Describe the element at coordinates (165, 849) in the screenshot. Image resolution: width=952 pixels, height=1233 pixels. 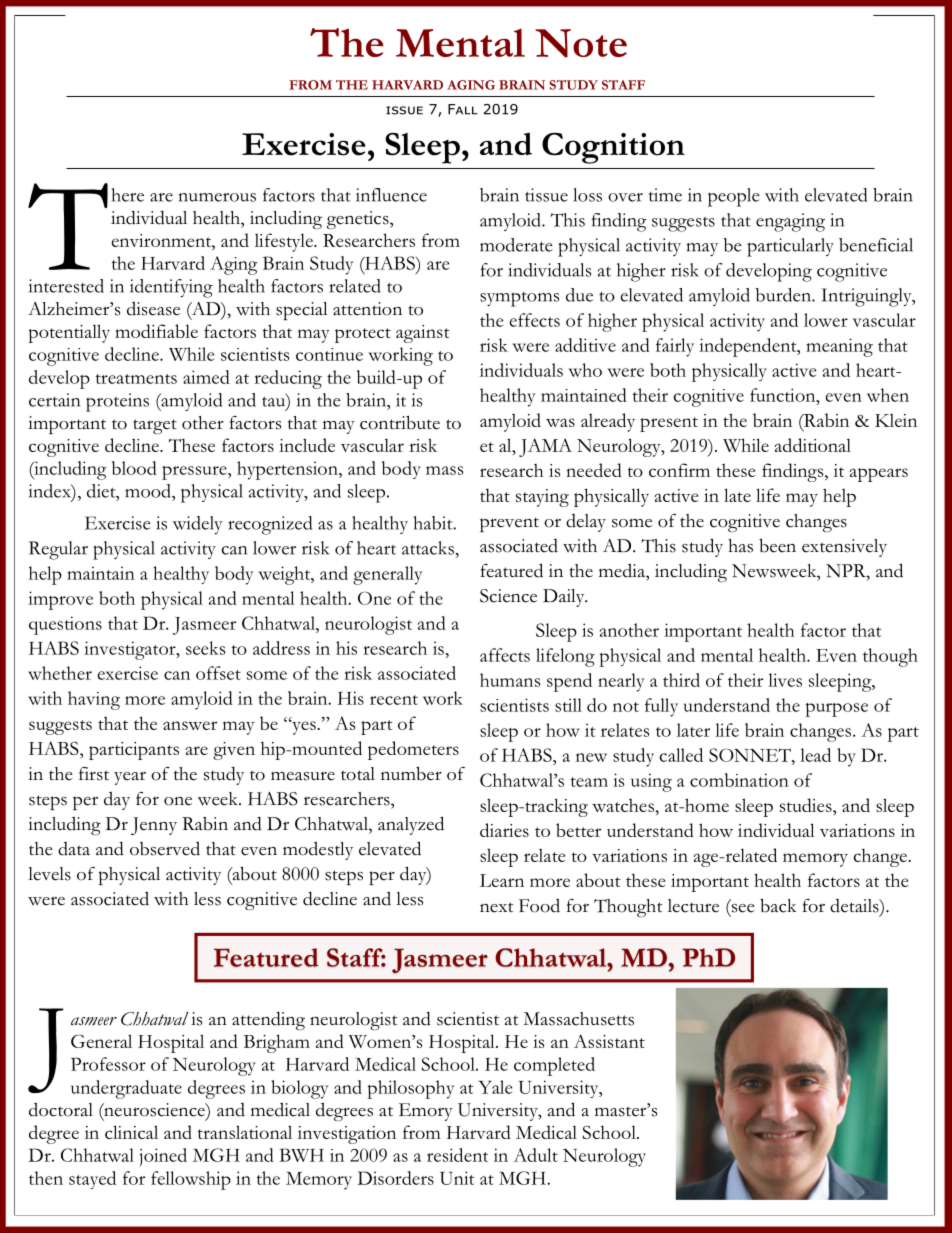
I see `observed` at that location.
